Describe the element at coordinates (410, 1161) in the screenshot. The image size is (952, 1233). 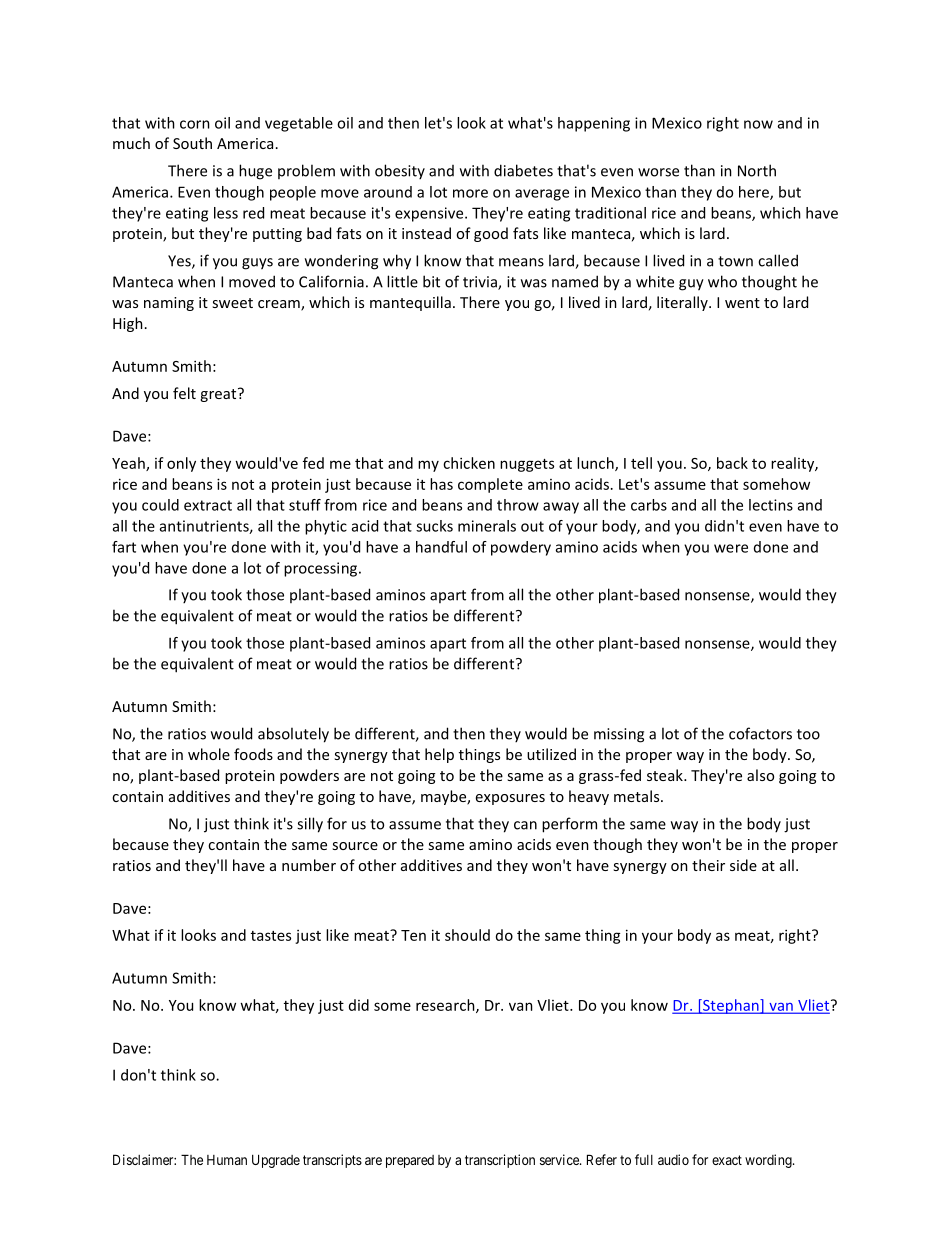
I see `prepared` at that location.
